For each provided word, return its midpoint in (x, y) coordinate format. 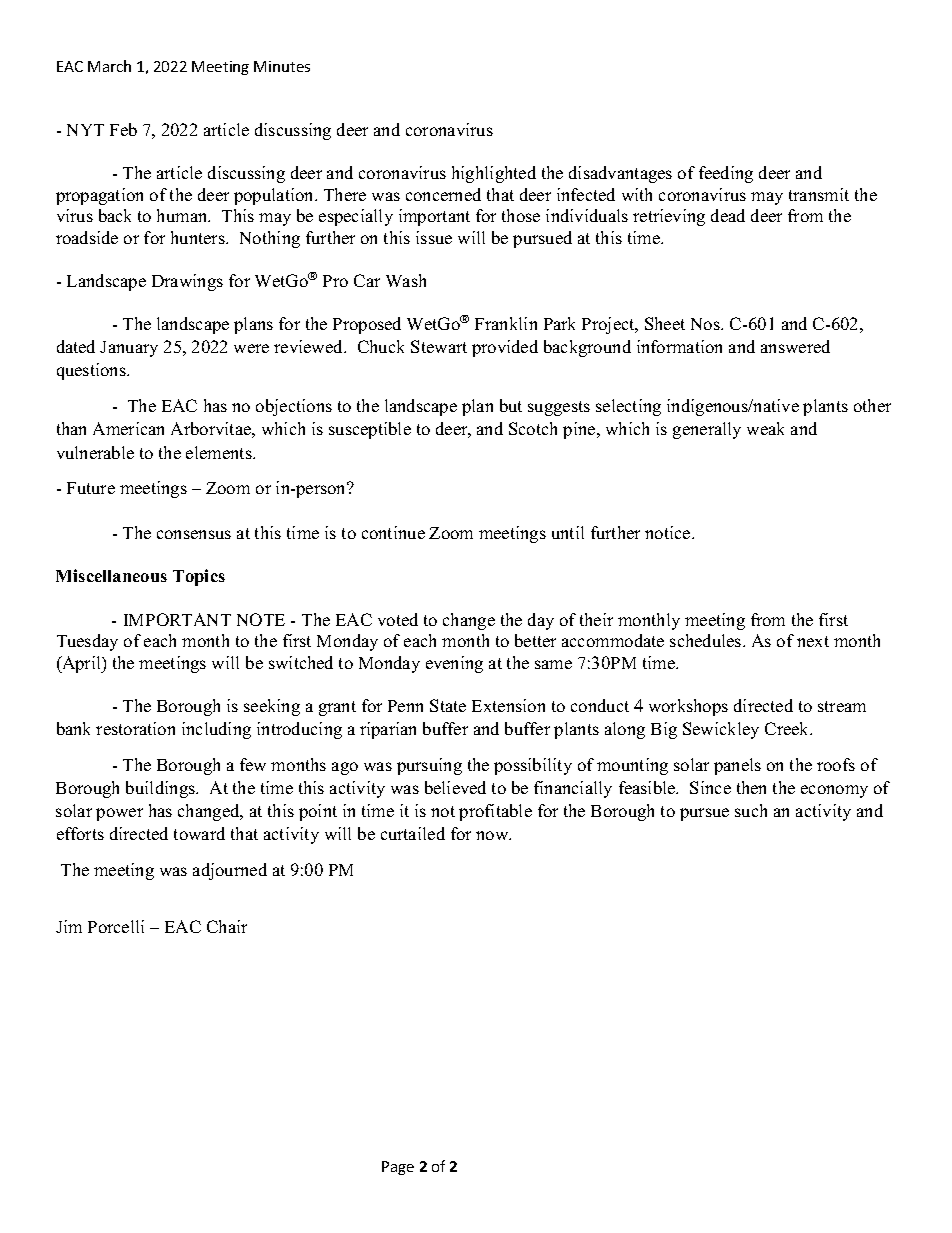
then (751, 787)
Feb (123, 129)
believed (455, 787)
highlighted (494, 174)
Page (398, 1168)
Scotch (533, 428)
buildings (161, 789)
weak (765, 428)
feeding (726, 174)
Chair (227, 926)
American (128, 428)
